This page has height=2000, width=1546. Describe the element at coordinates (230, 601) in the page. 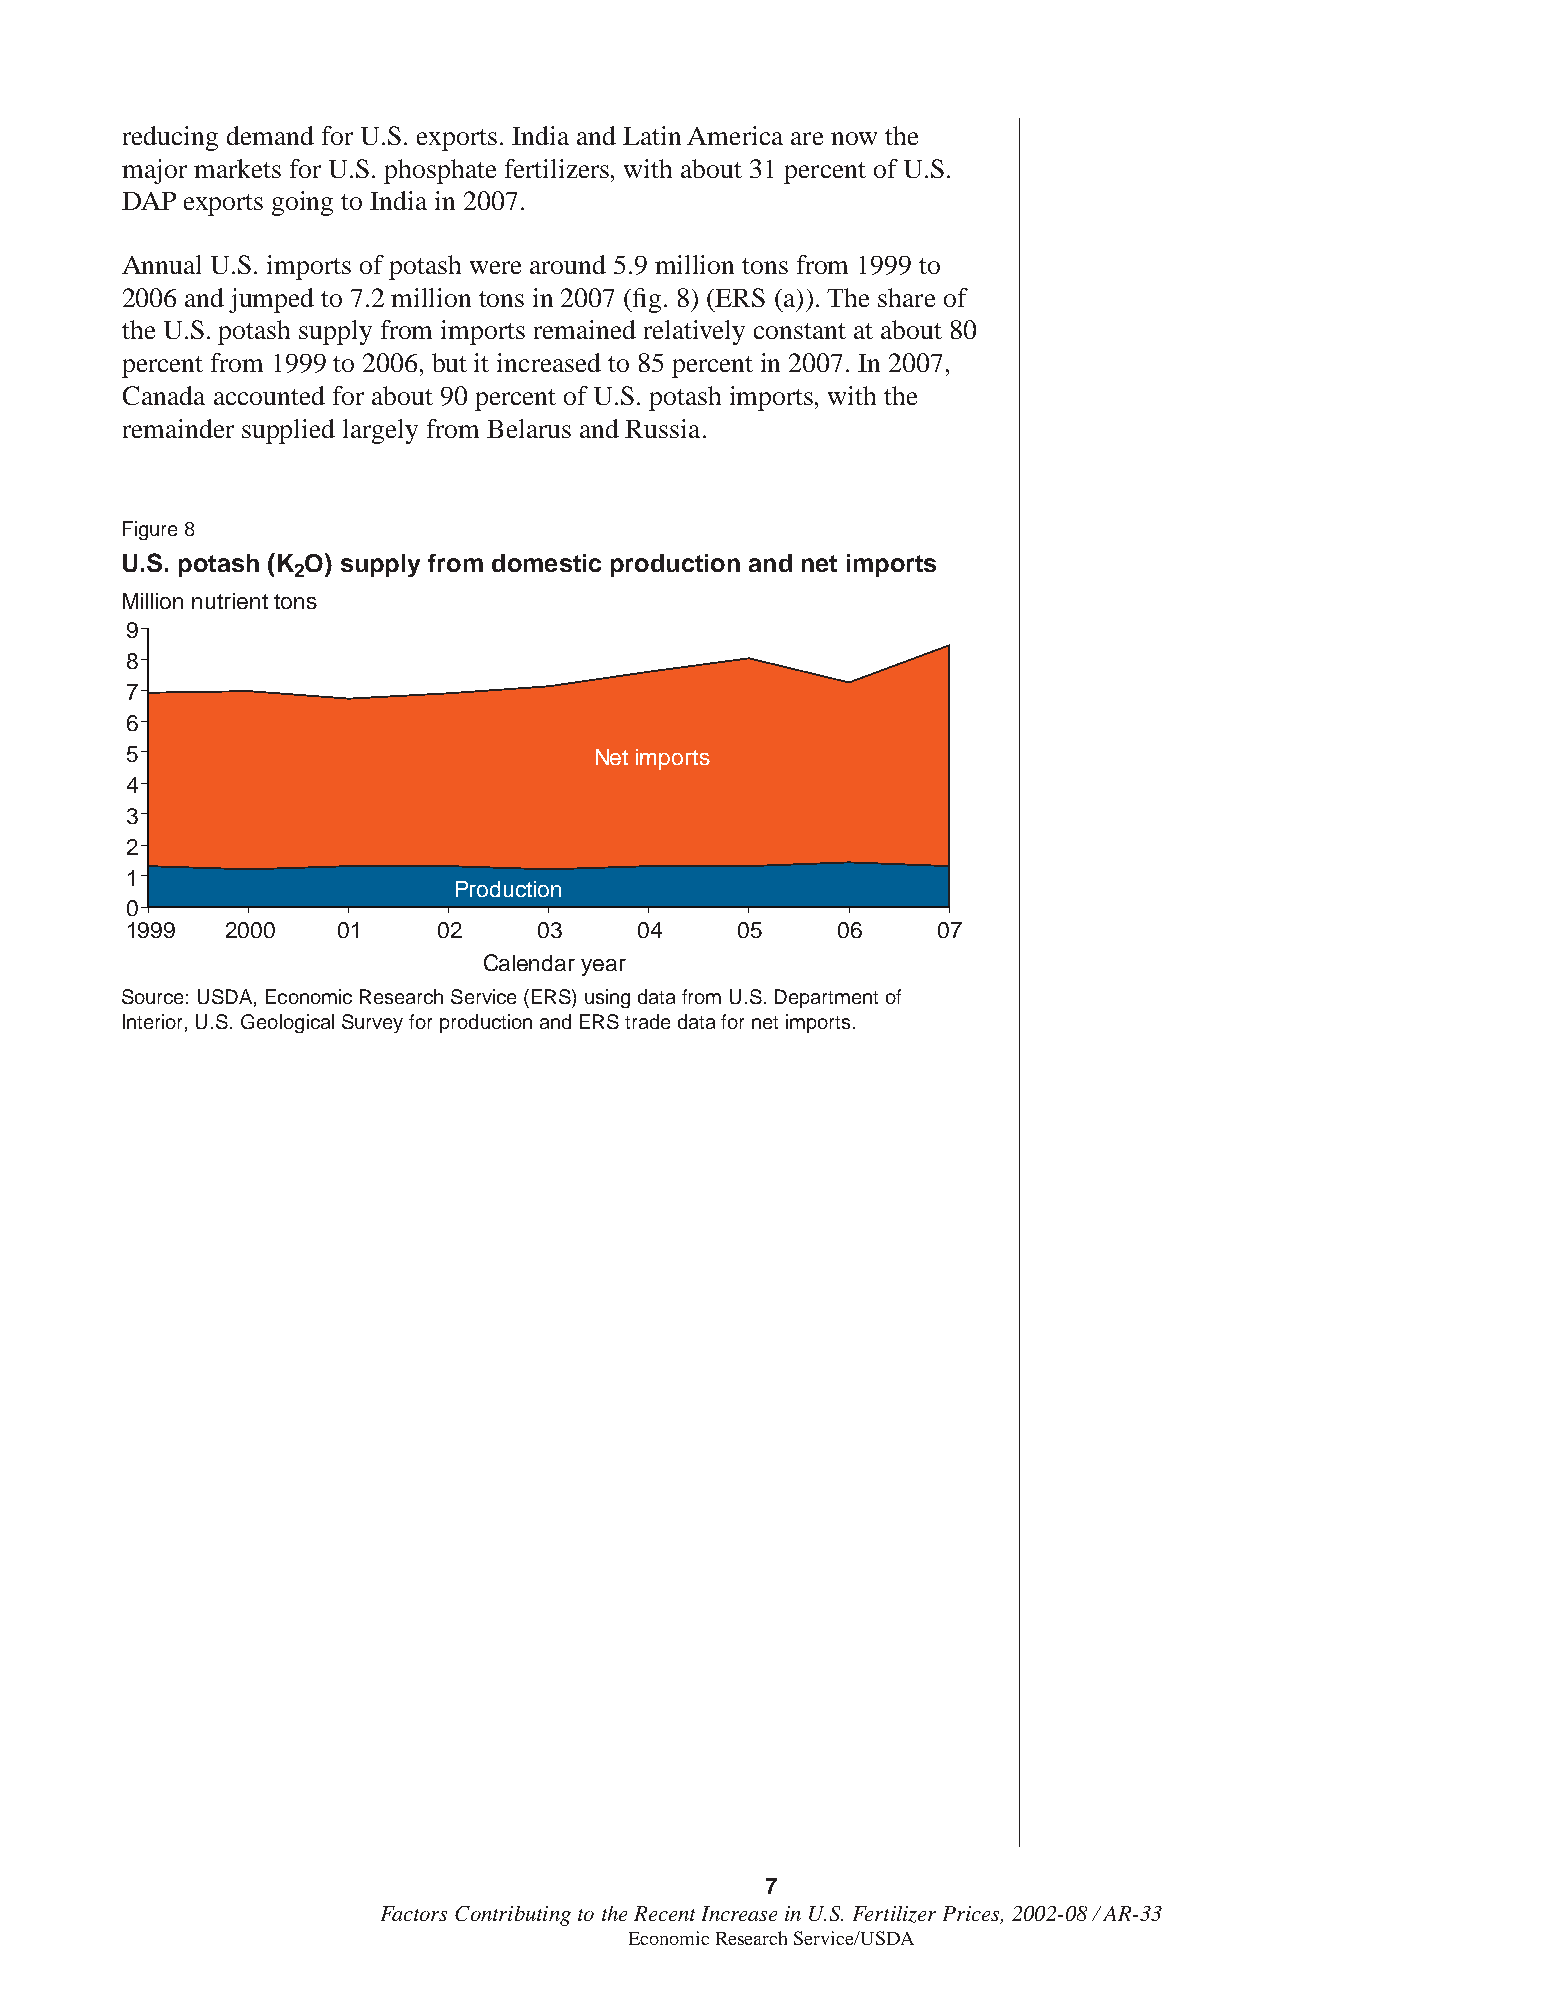

I see `nutrient` at that location.
